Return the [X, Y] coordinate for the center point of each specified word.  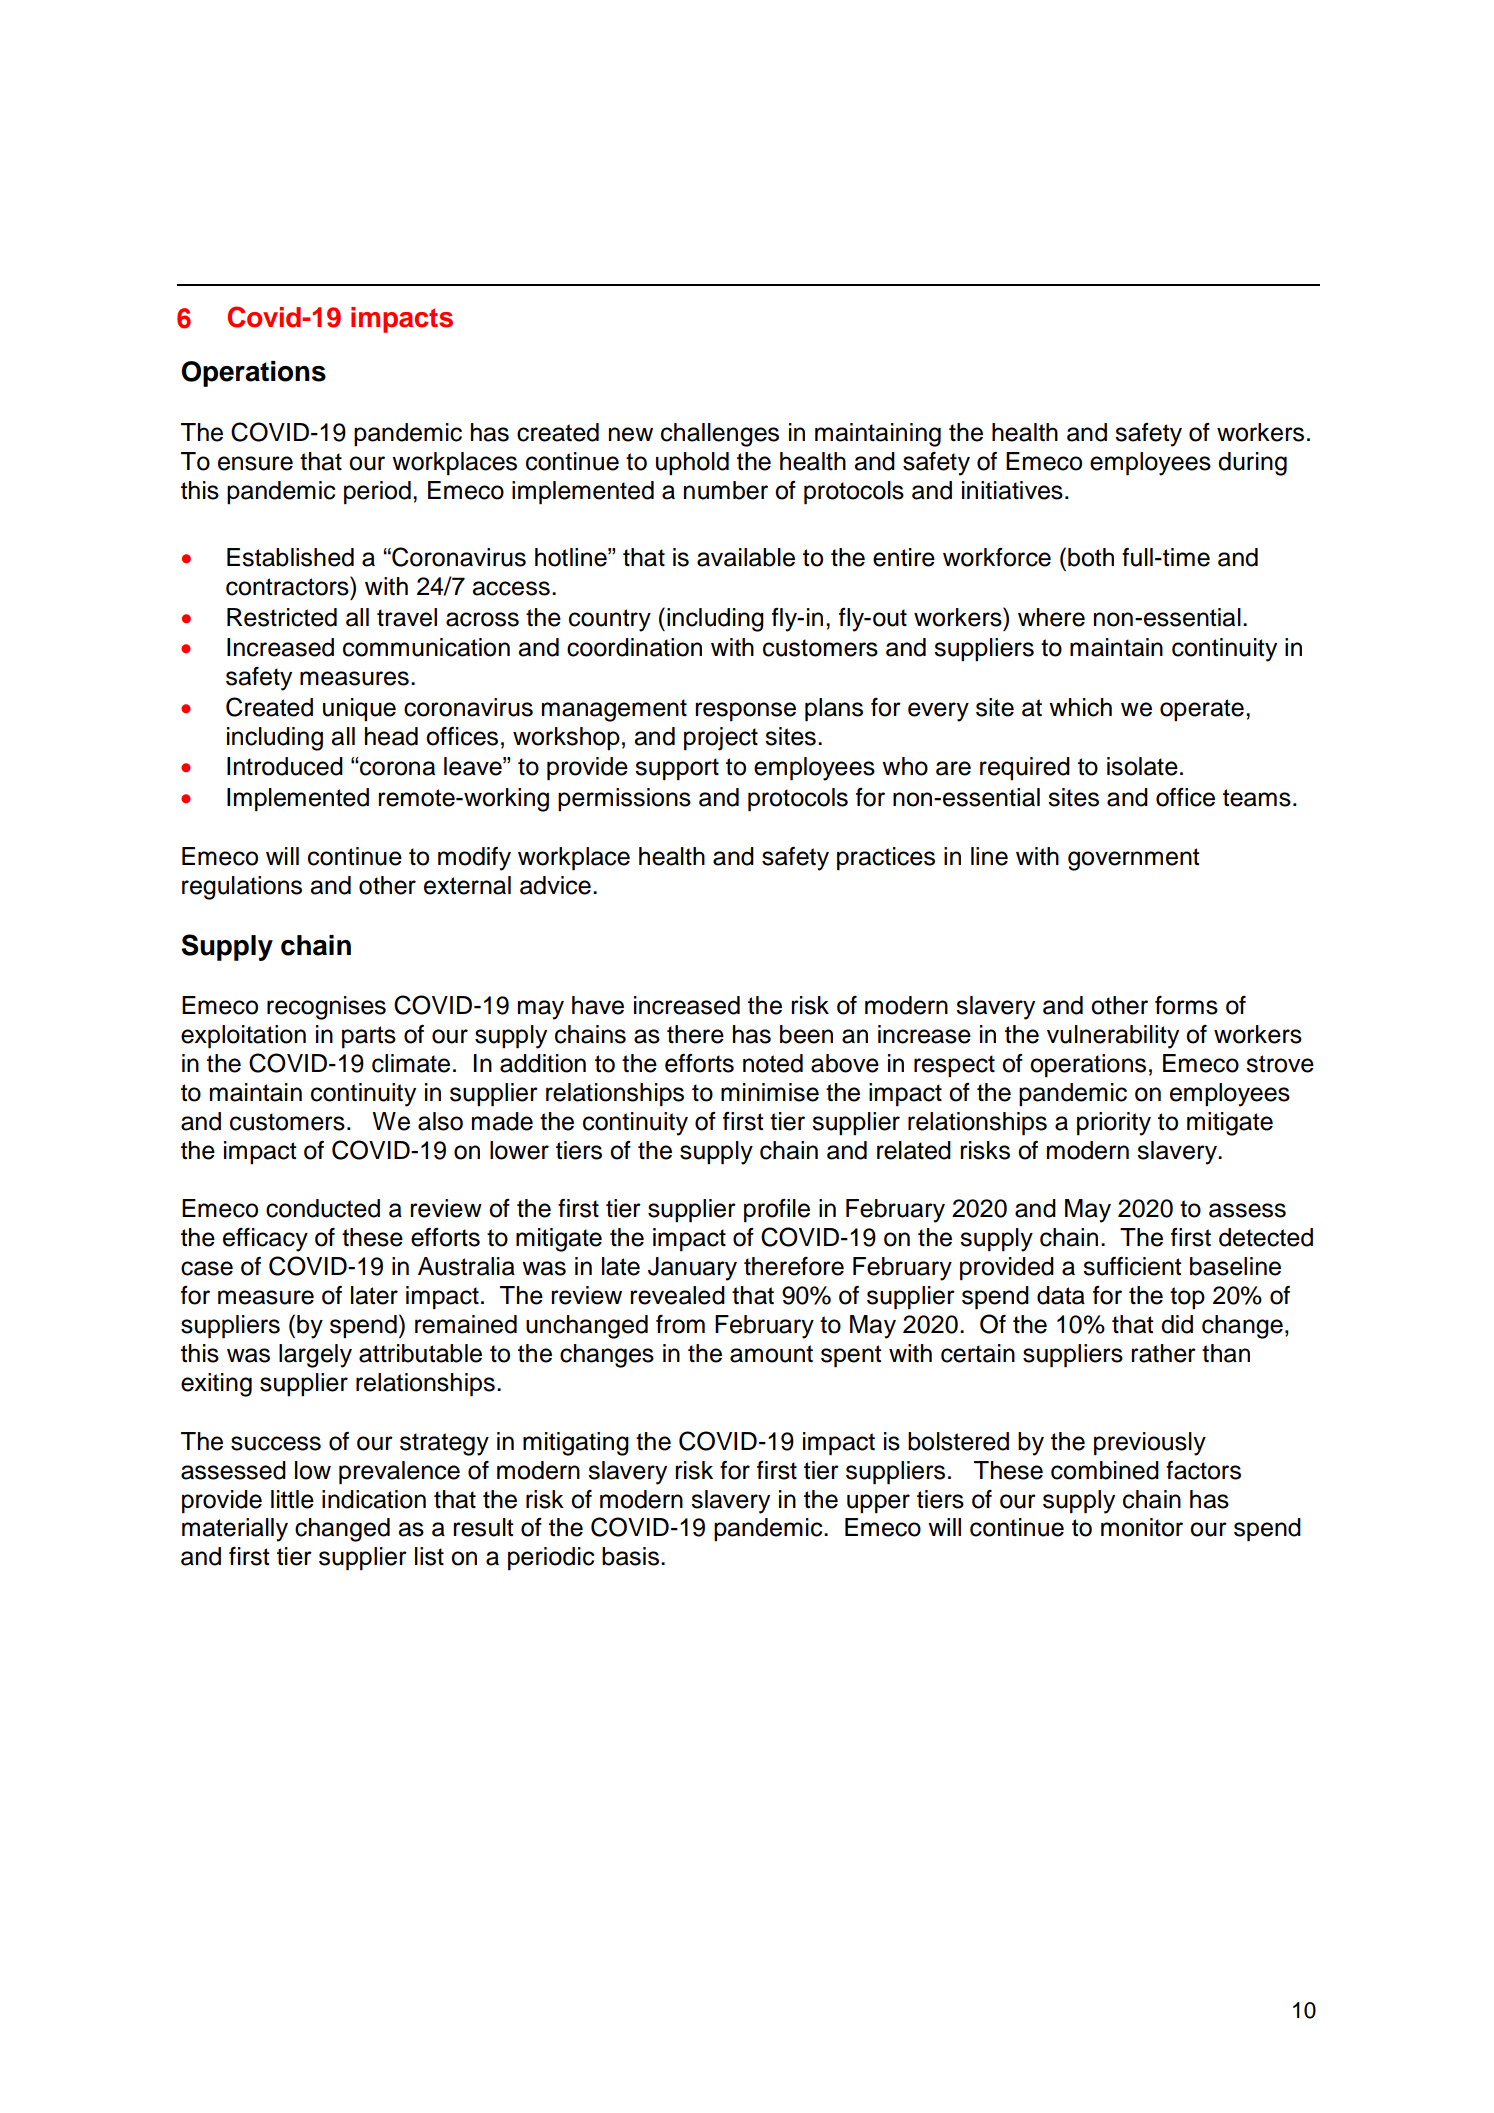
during [1252, 464]
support [677, 769]
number [726, 490]
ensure [255, 463]
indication [374, 1499]
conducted [323, 1208]
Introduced [285, 766]
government [1134, 859]
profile [777, 1211]
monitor [1142, 1527]
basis [630, 1556]
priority [1114, 1124]
